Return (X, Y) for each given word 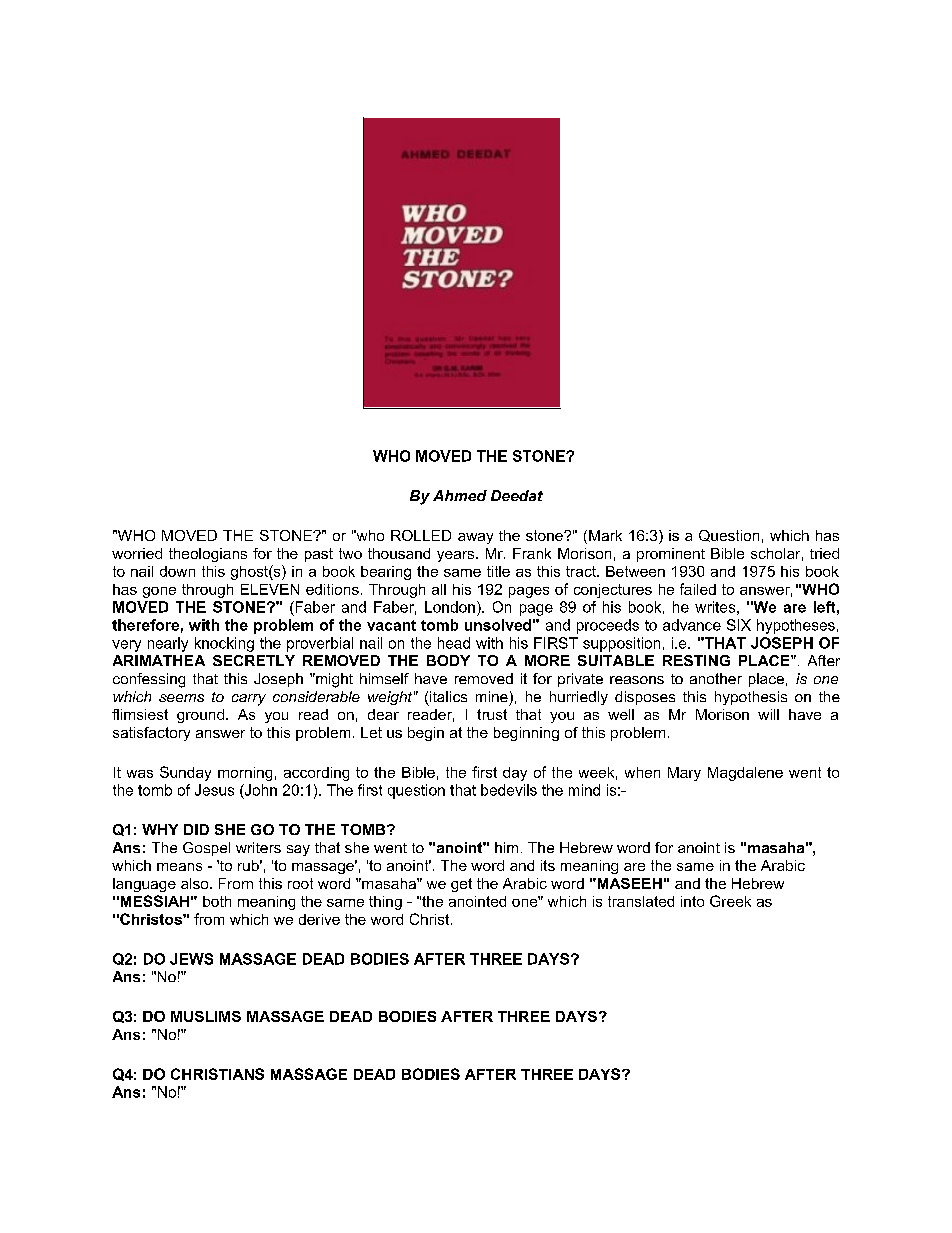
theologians (208, 555)
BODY (448, 660)
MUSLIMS (206, 1016)
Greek (730, 901)
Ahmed (460, 495)
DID (196, 829)
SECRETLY (254, 660)
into (692, 901)
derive (319, 919)
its (548, 865)
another (716, 678)
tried (824, 553)
